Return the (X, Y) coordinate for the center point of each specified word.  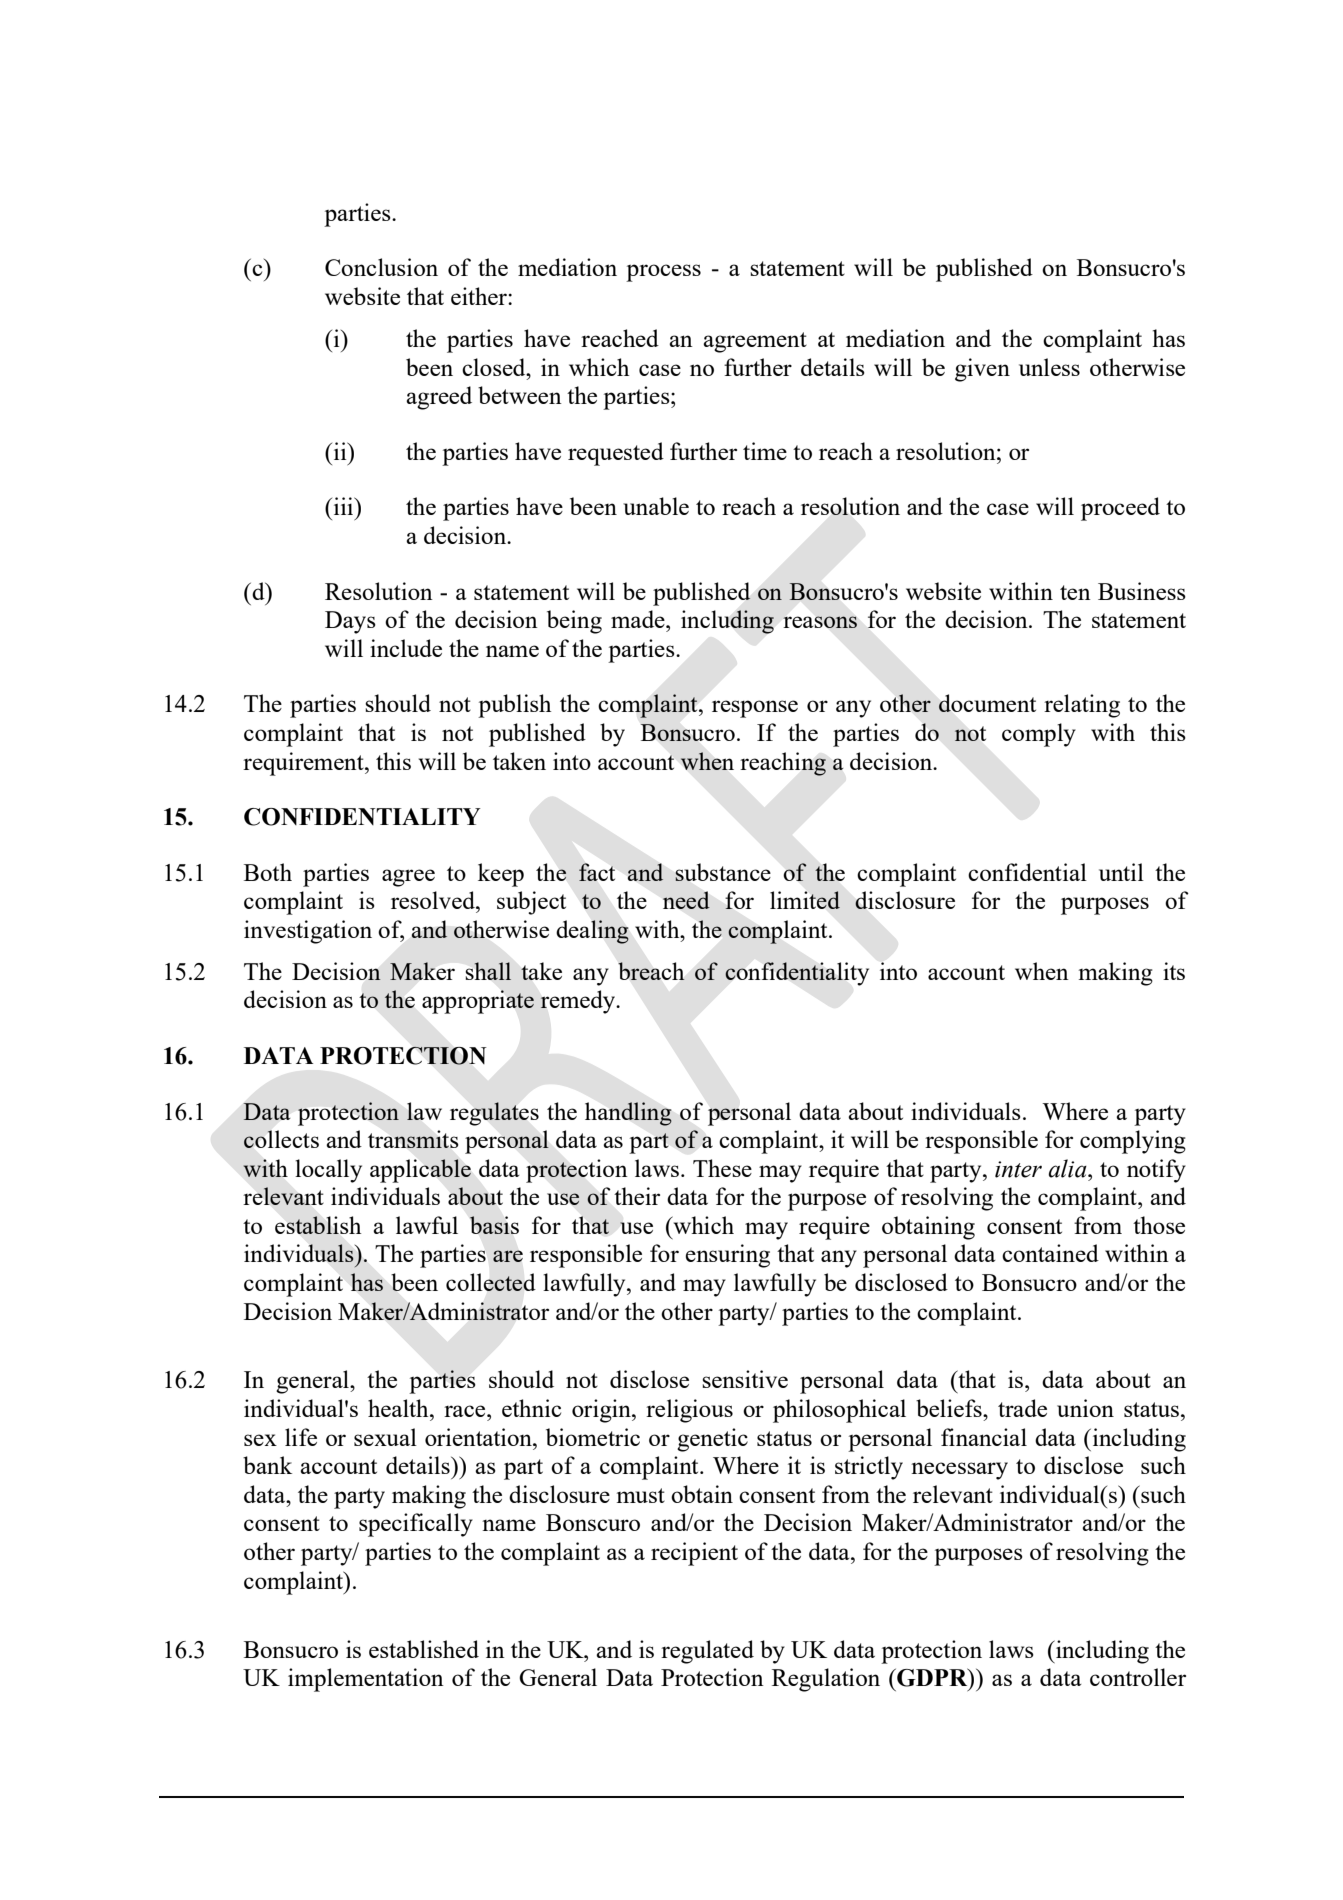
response (755, 709)
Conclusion (381, 267)
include (406, 648)
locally (328, 1171)
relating (1082, 706)
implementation (366, 1680)
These (722, 1168)
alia (1068, 1168)
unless (1049, 367)
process (663, 273)
